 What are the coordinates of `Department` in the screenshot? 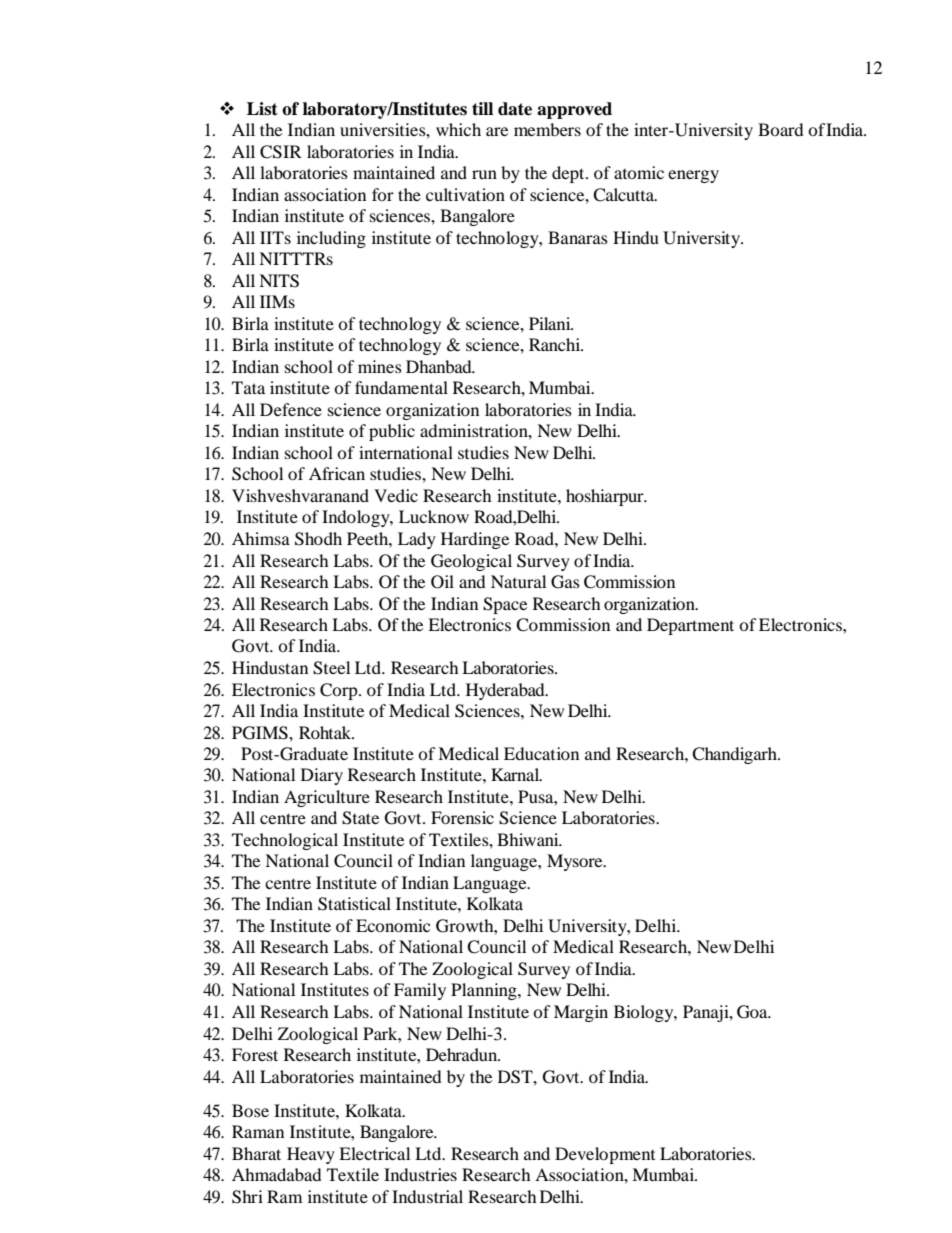 It's located at (690, 626).
